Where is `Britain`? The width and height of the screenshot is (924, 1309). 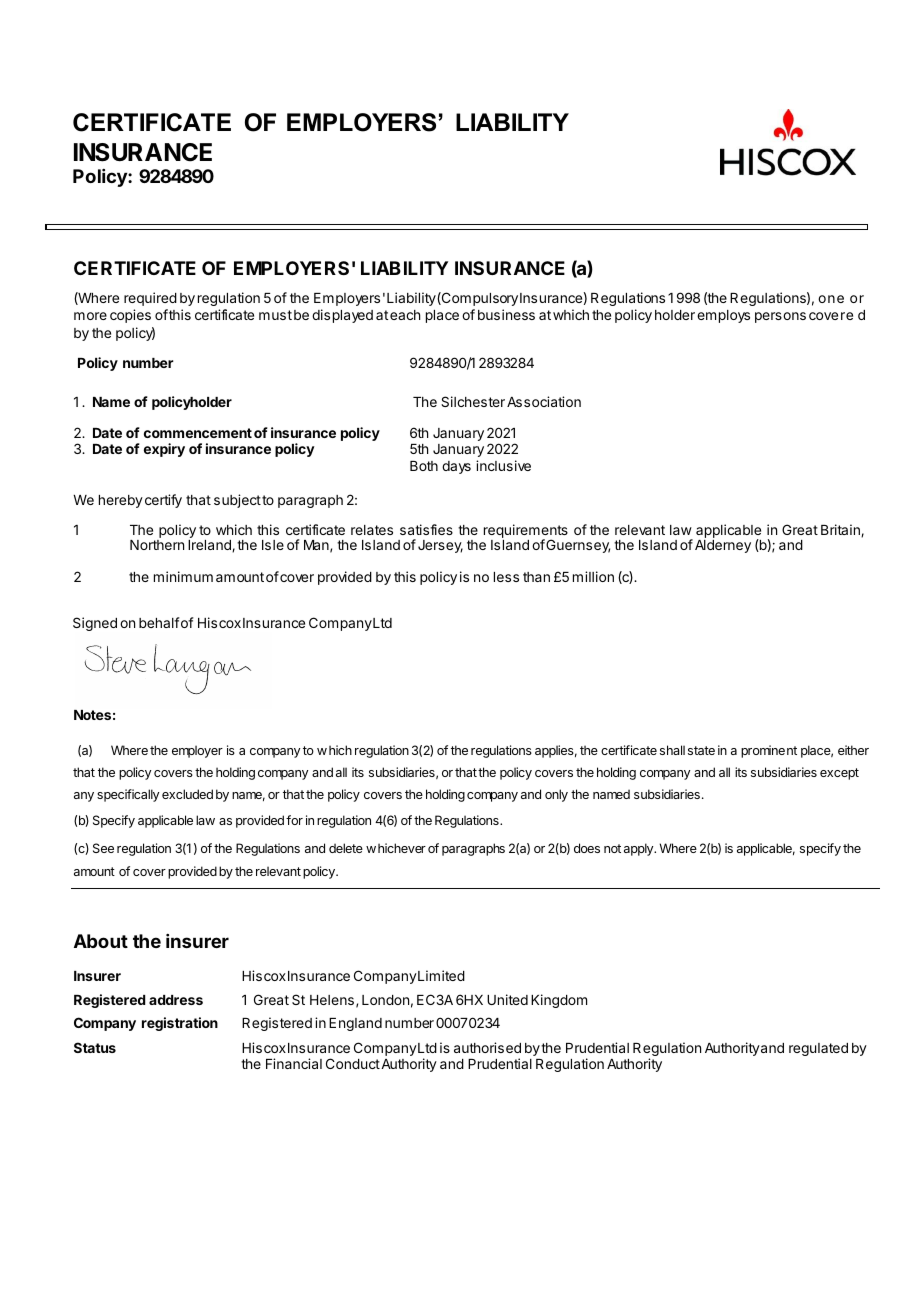 Britain is located at coordinates (841, 530).
